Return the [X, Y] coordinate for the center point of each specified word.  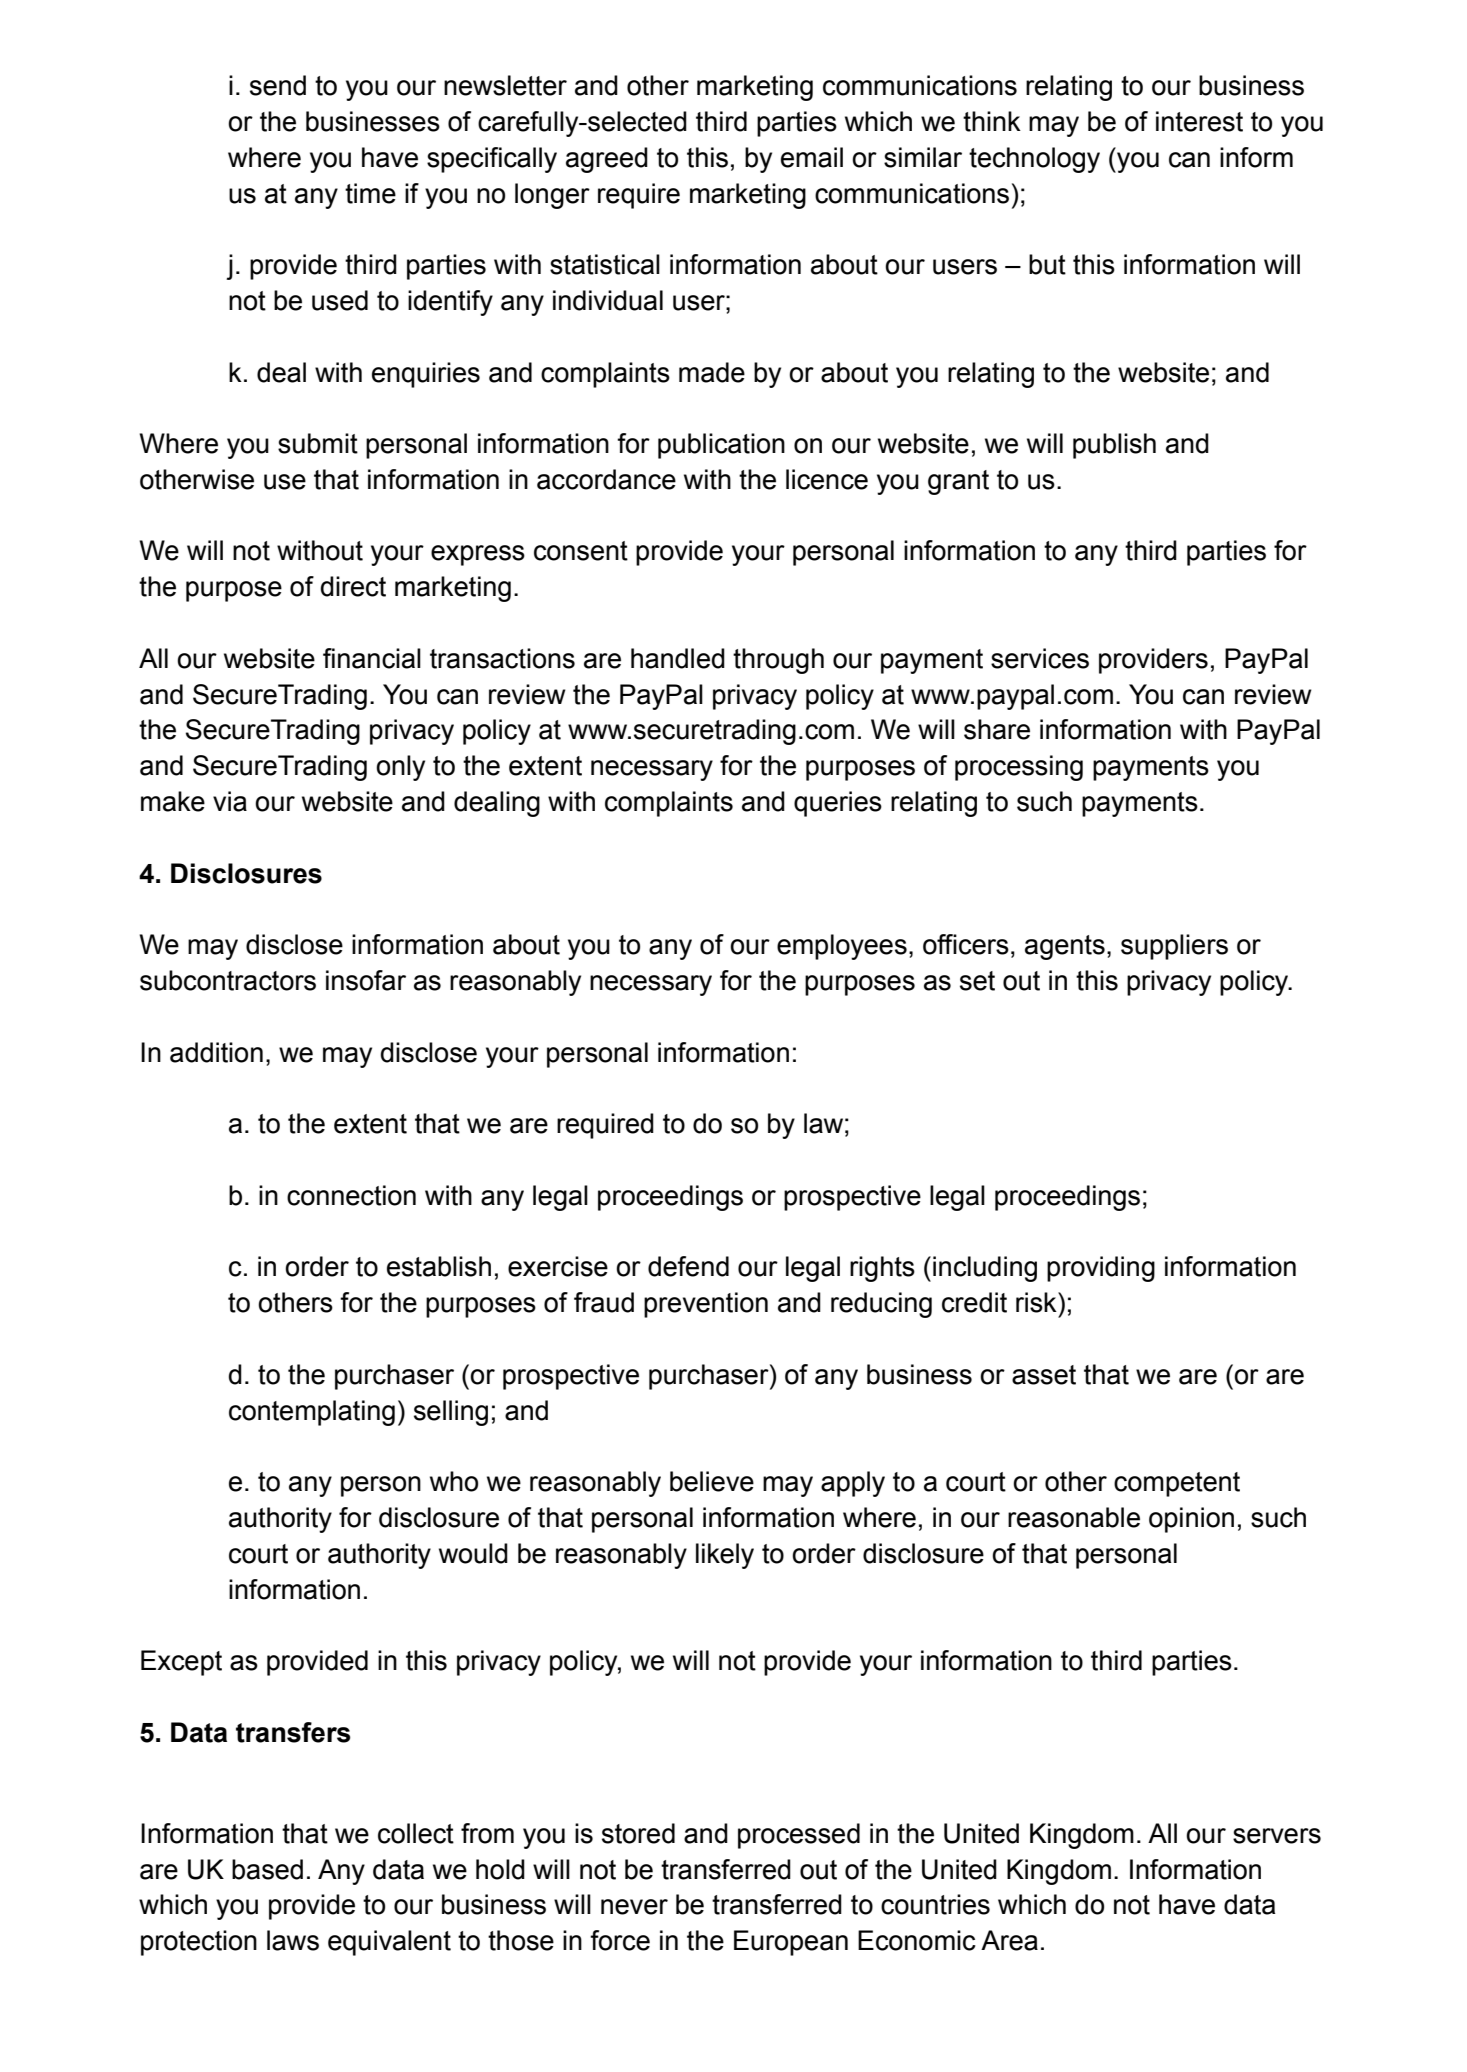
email [812, 157]
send [278, 85]
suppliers [1174, 947]
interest [1199, 121]
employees [842, 947]
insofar [366, 980]
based [267, 1869]
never [634, 1907]
